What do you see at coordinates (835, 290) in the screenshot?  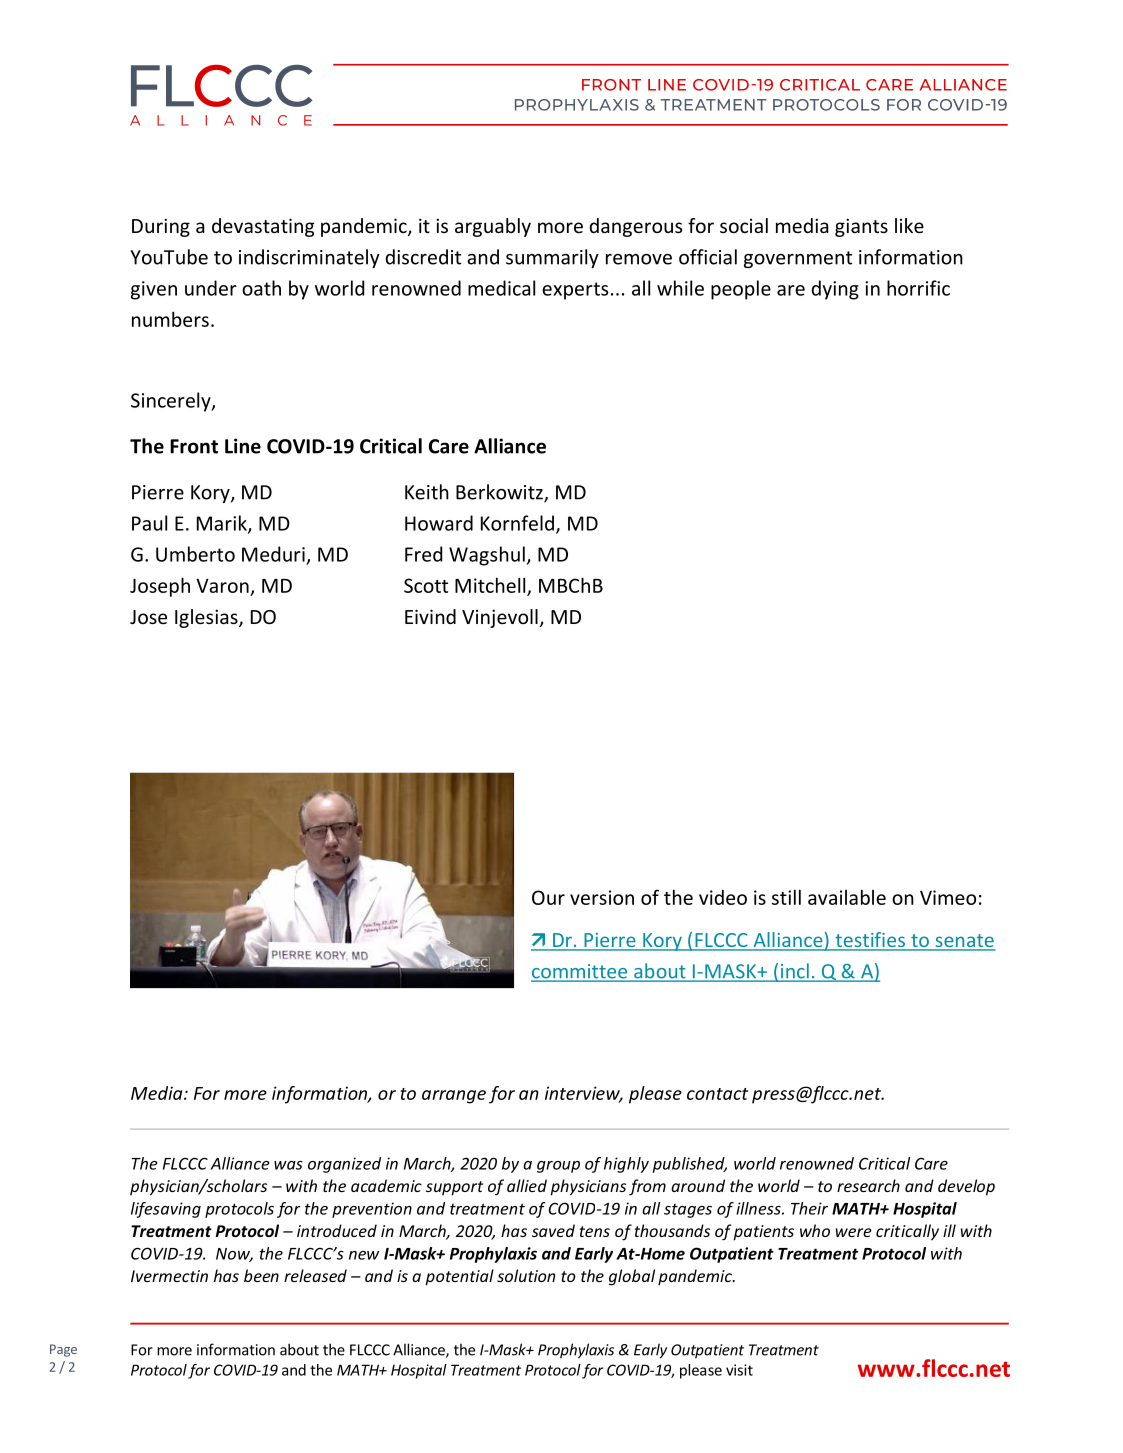 I see `dying` at bounding box center [835, 290].
